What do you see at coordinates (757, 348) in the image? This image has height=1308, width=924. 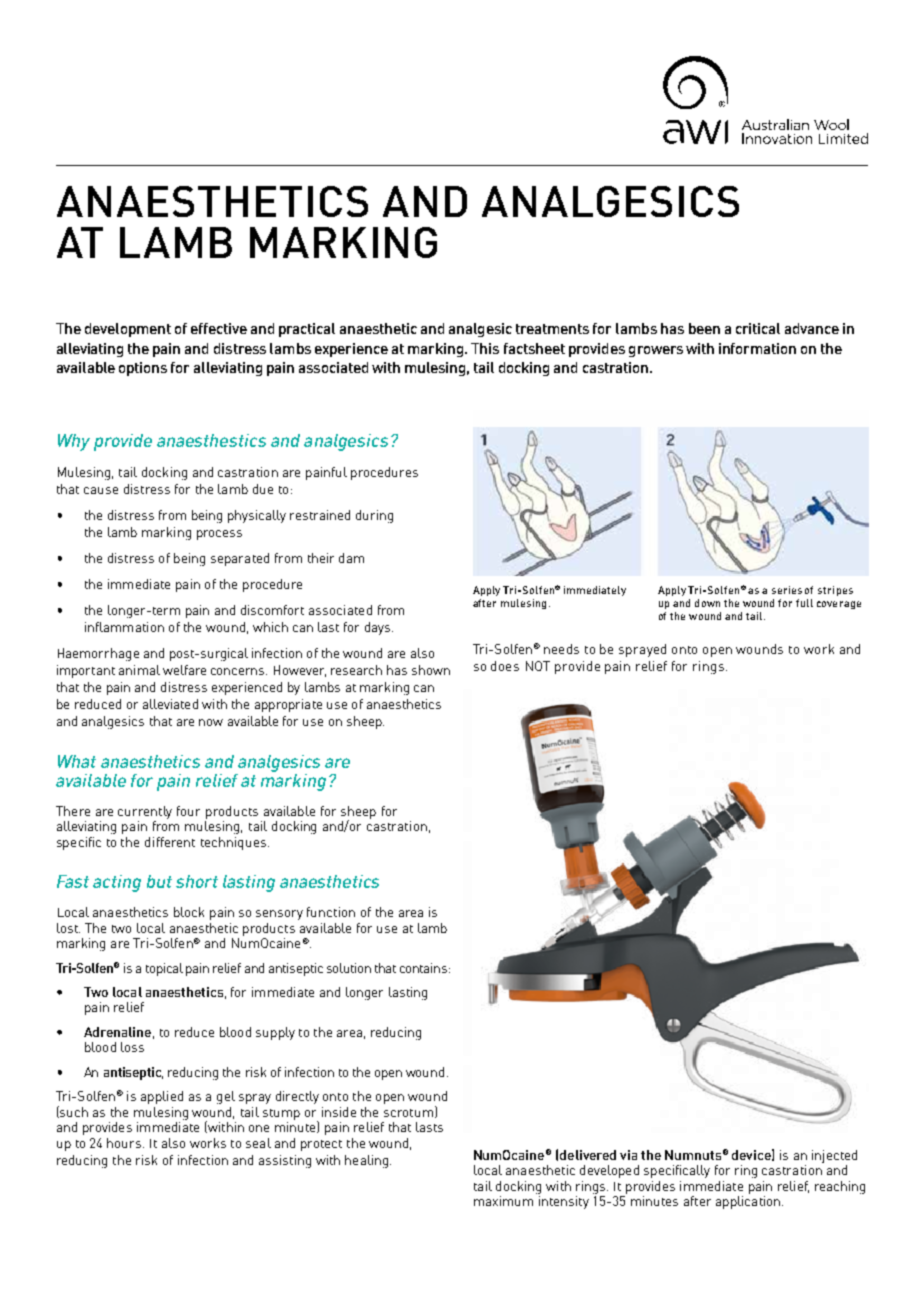 I see `information` at bounding box center [757, 348].
